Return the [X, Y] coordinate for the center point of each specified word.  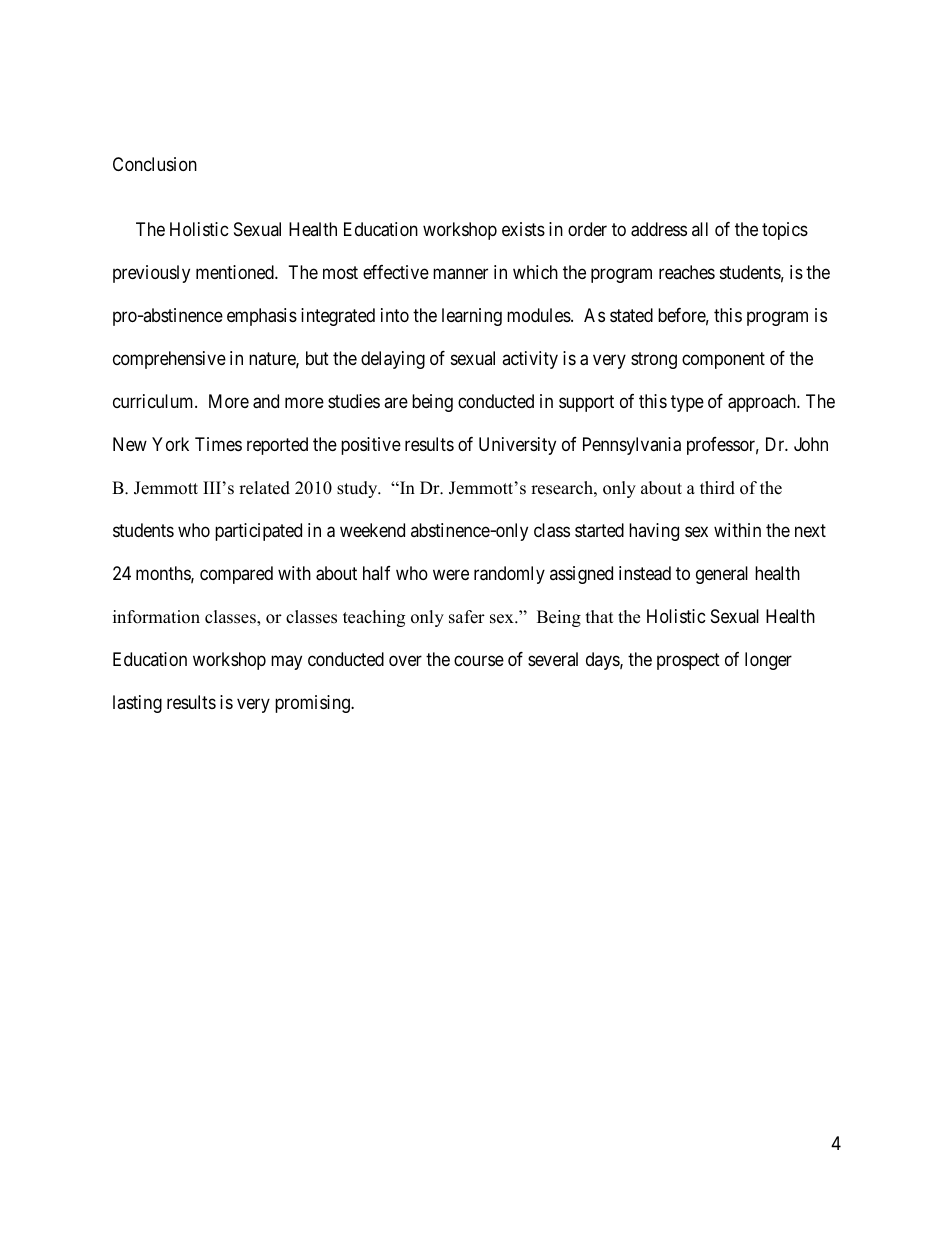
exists [523, 229]
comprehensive [169, 360]
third [717, 488]
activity [530, 360]
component [723, 360]
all [700, 229]
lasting [137, 704]
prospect [688, 661]
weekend [372, 530]
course [479, 660]
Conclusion [155, 164]
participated [258, 532]
